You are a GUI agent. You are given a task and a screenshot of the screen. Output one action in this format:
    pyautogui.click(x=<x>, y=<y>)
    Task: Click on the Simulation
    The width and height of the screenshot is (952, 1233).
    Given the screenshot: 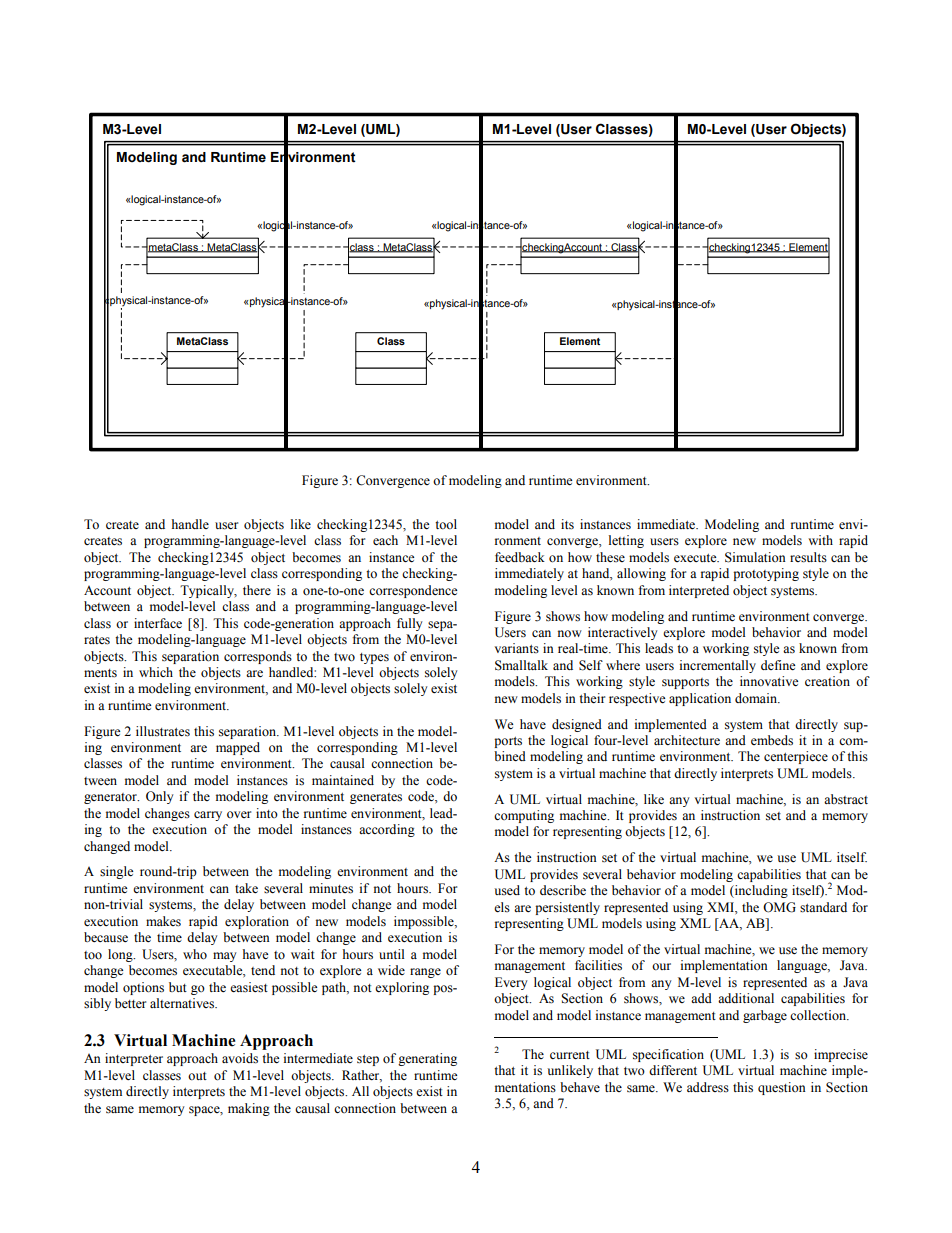 What is the action you would take?
    pyautogui.click(x=755, y=557)
